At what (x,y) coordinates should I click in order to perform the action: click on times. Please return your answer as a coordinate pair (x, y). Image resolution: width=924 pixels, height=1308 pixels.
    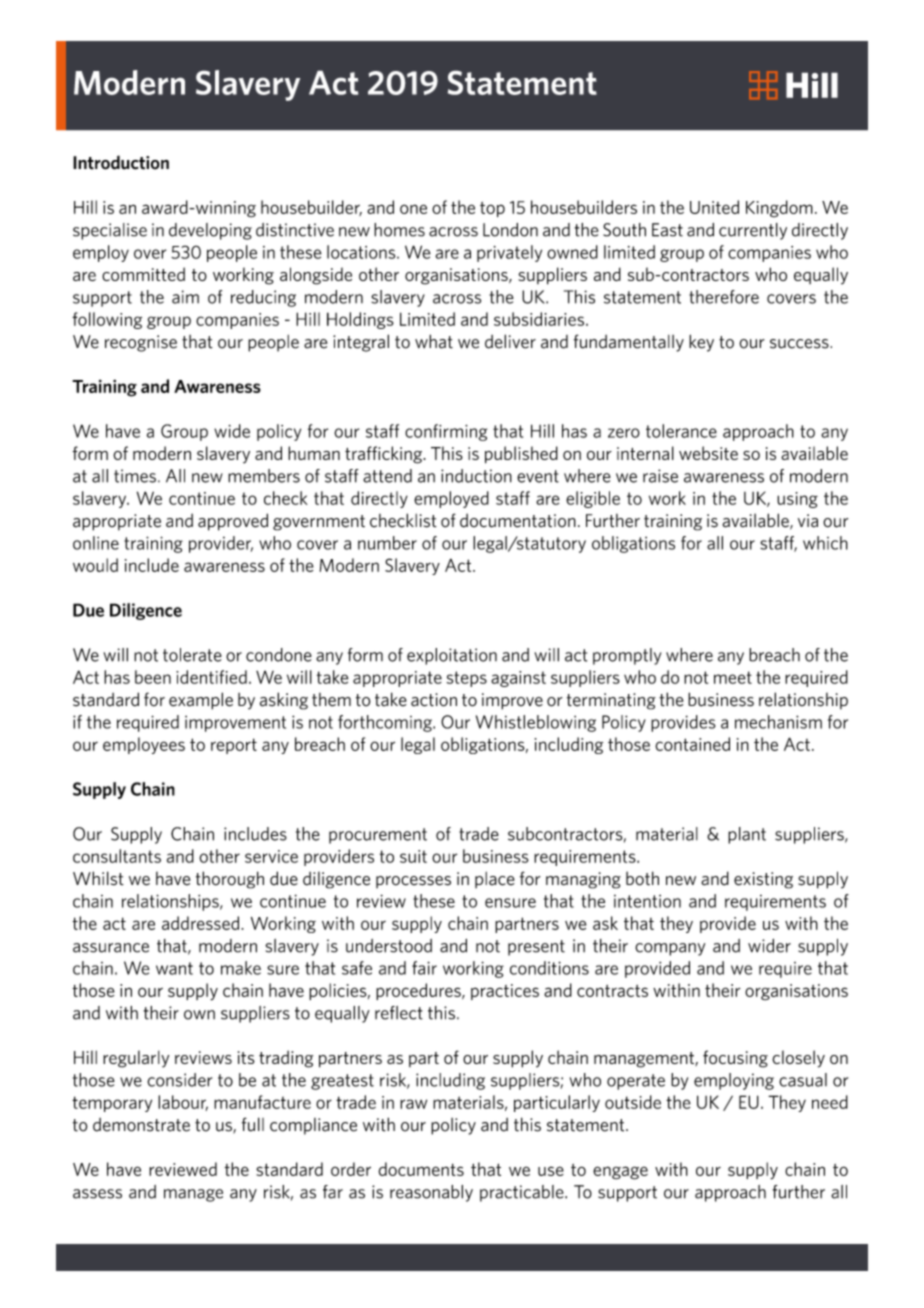
    Looking at the image, I should click on (135, 476).
